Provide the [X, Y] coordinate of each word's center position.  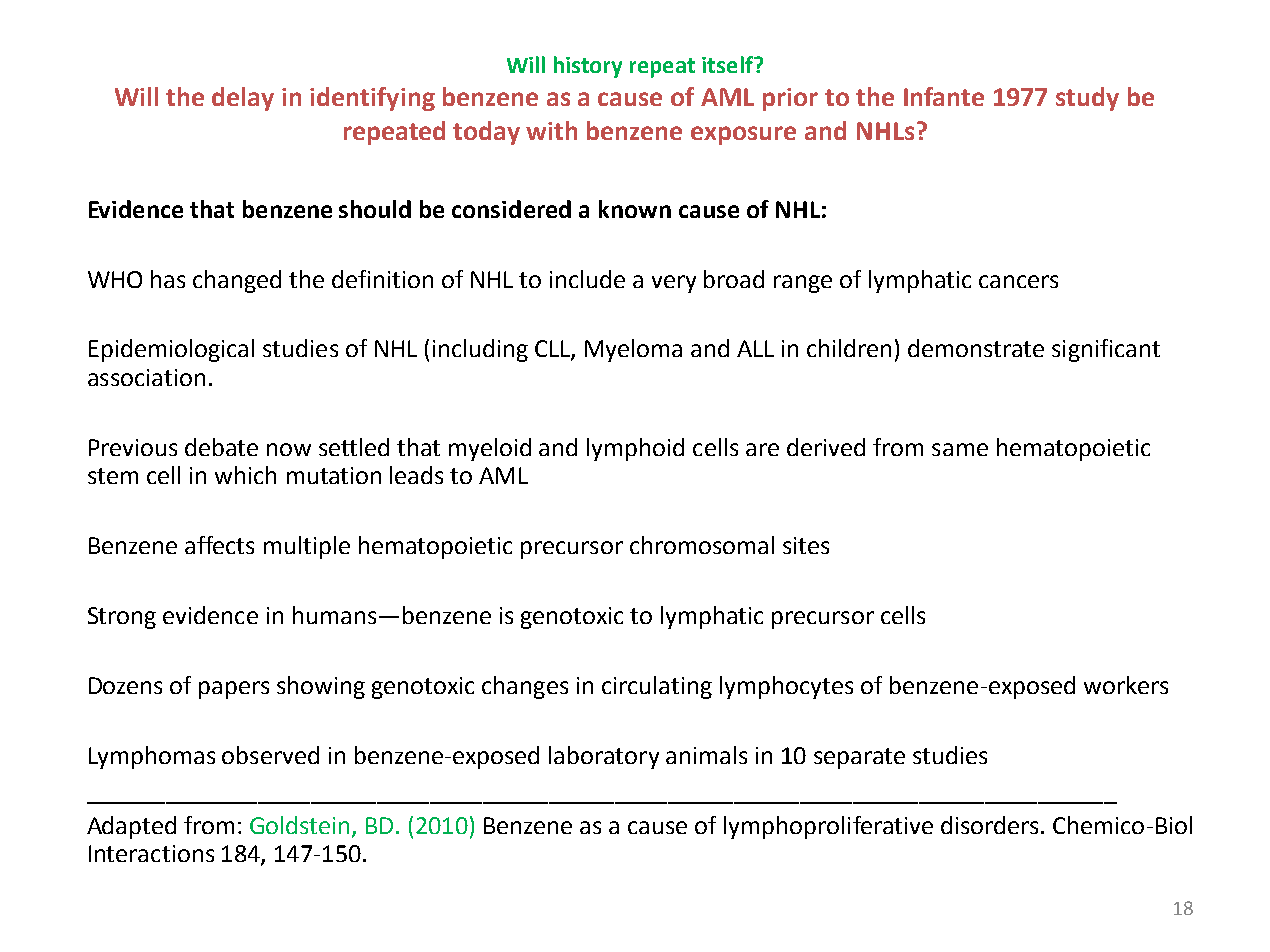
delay [243, 99]
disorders [989, 825]
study [1087, 99]
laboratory [604, 757]
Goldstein [299, 825]
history [588, 67]
